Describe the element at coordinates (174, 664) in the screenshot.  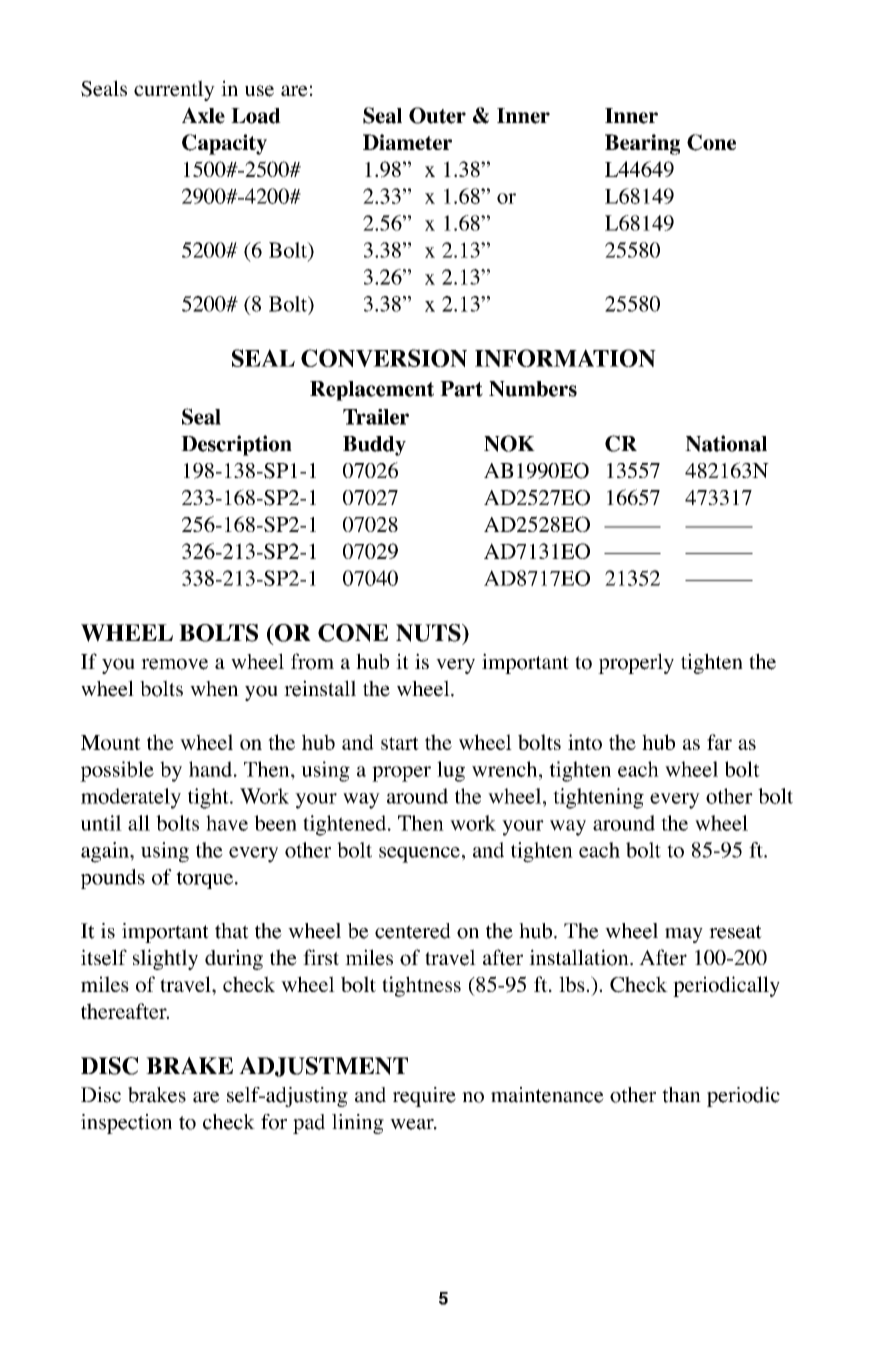
I see `remove` at that location.
